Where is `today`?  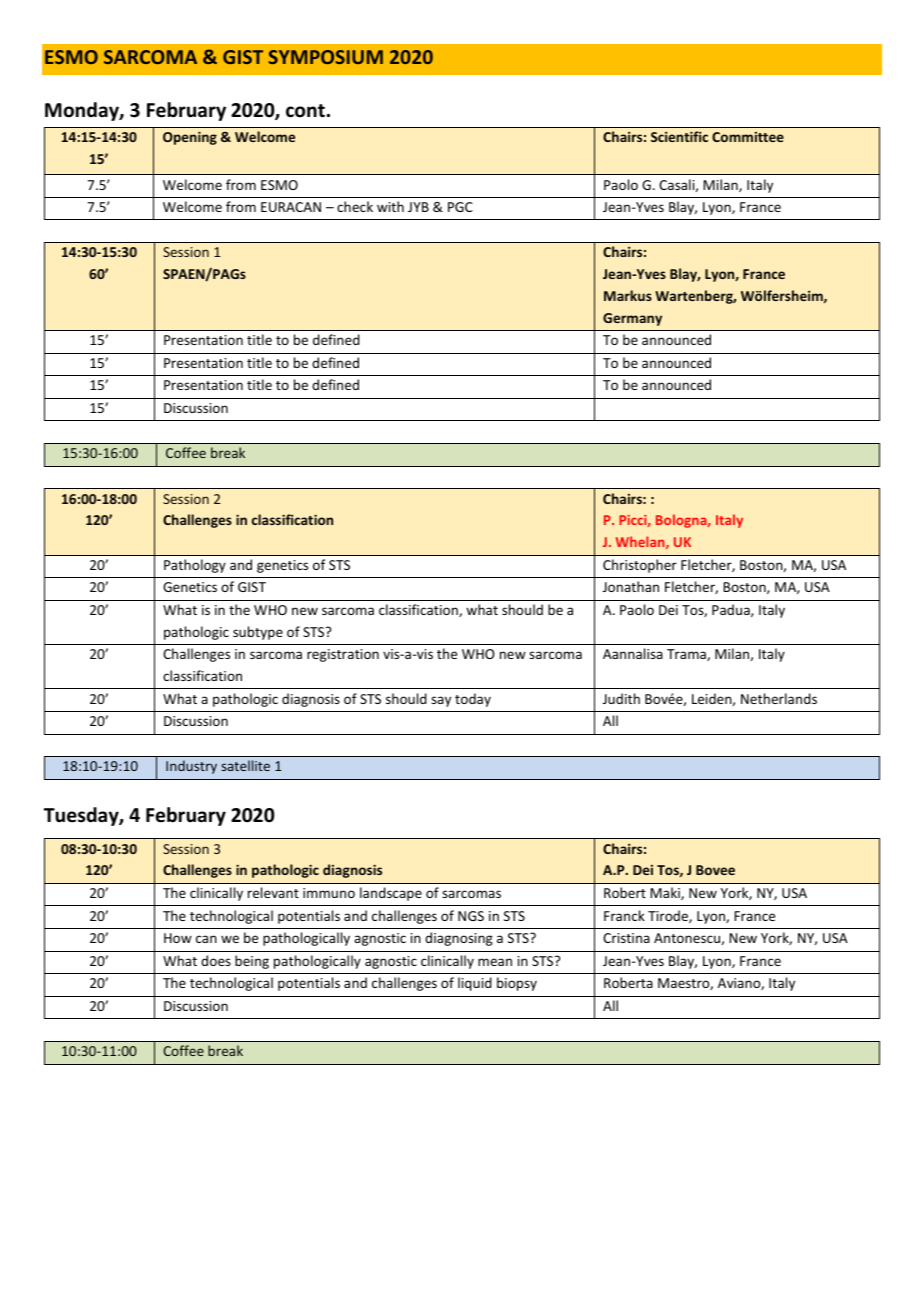
today is located at coordinates (473, 700).
